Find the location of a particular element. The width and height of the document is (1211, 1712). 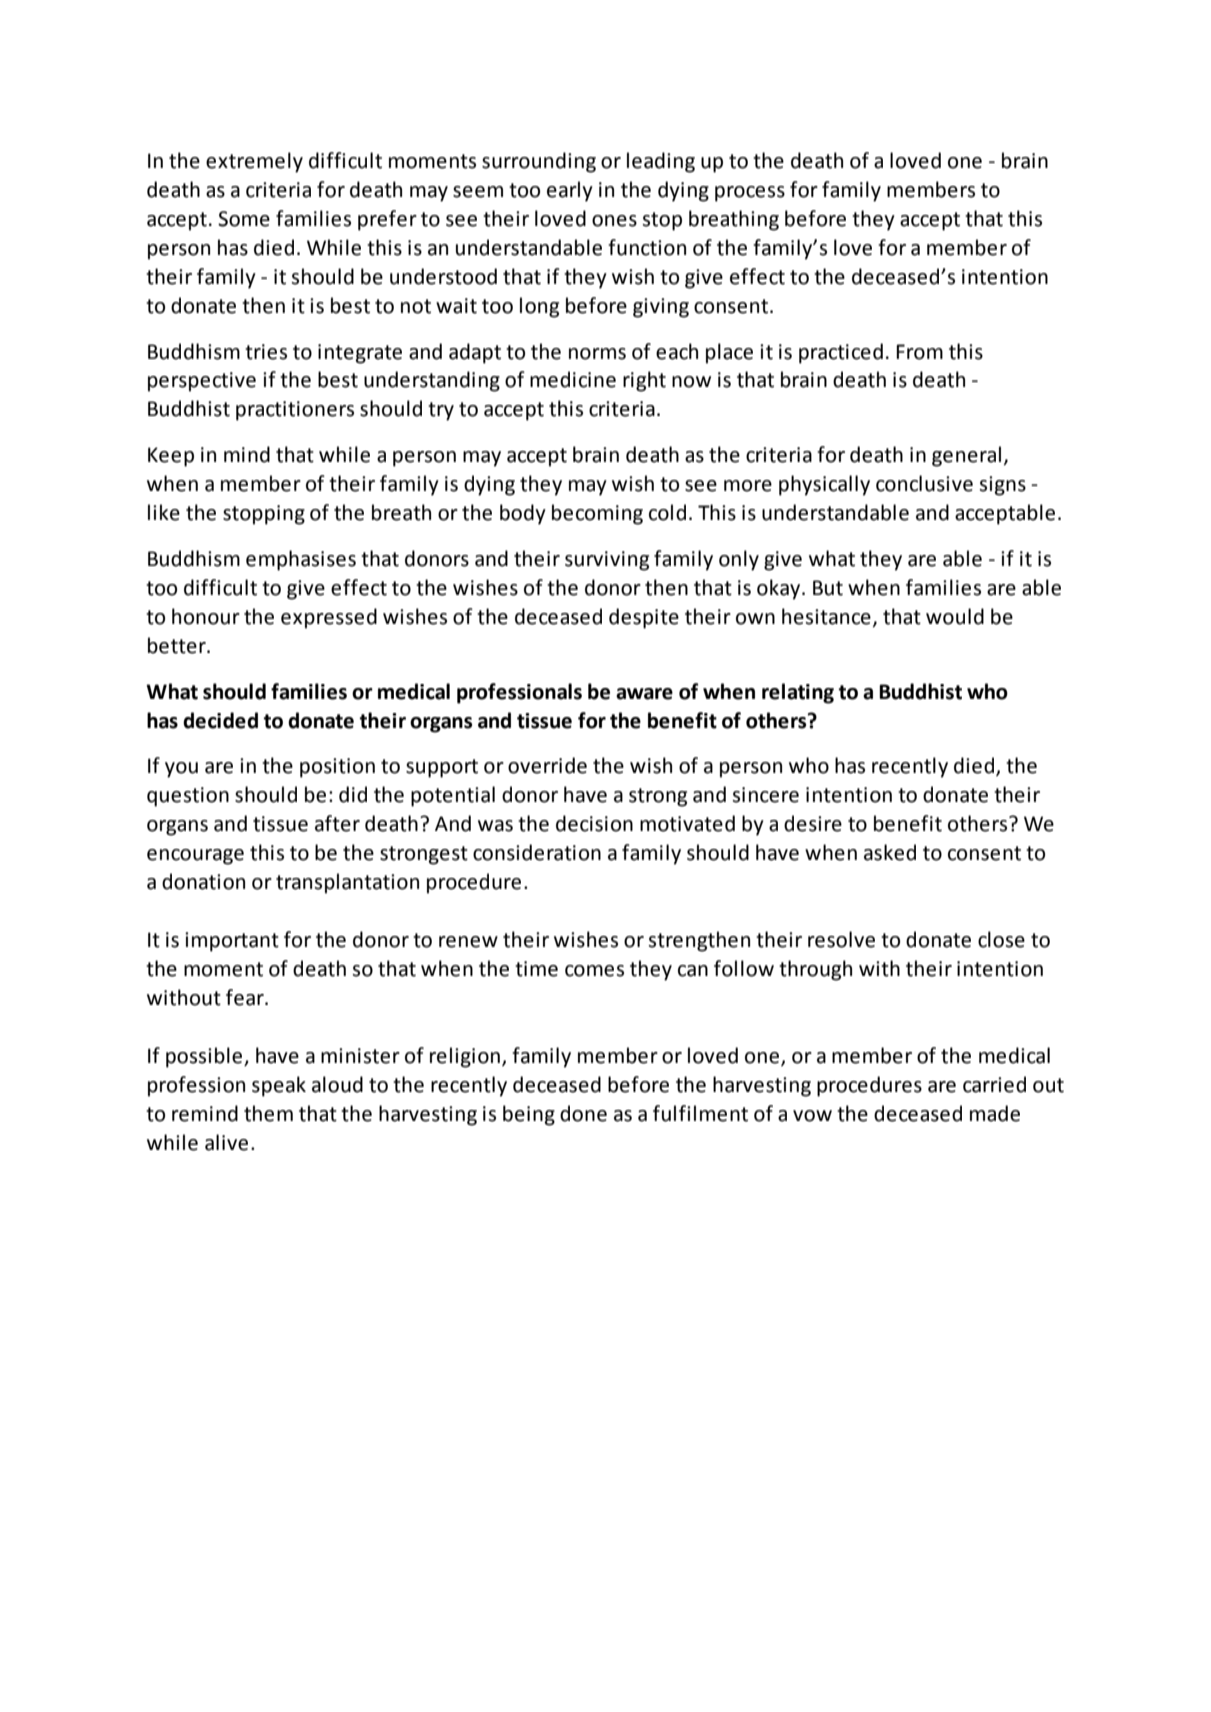

honour is located at coordinates (206, 616).
